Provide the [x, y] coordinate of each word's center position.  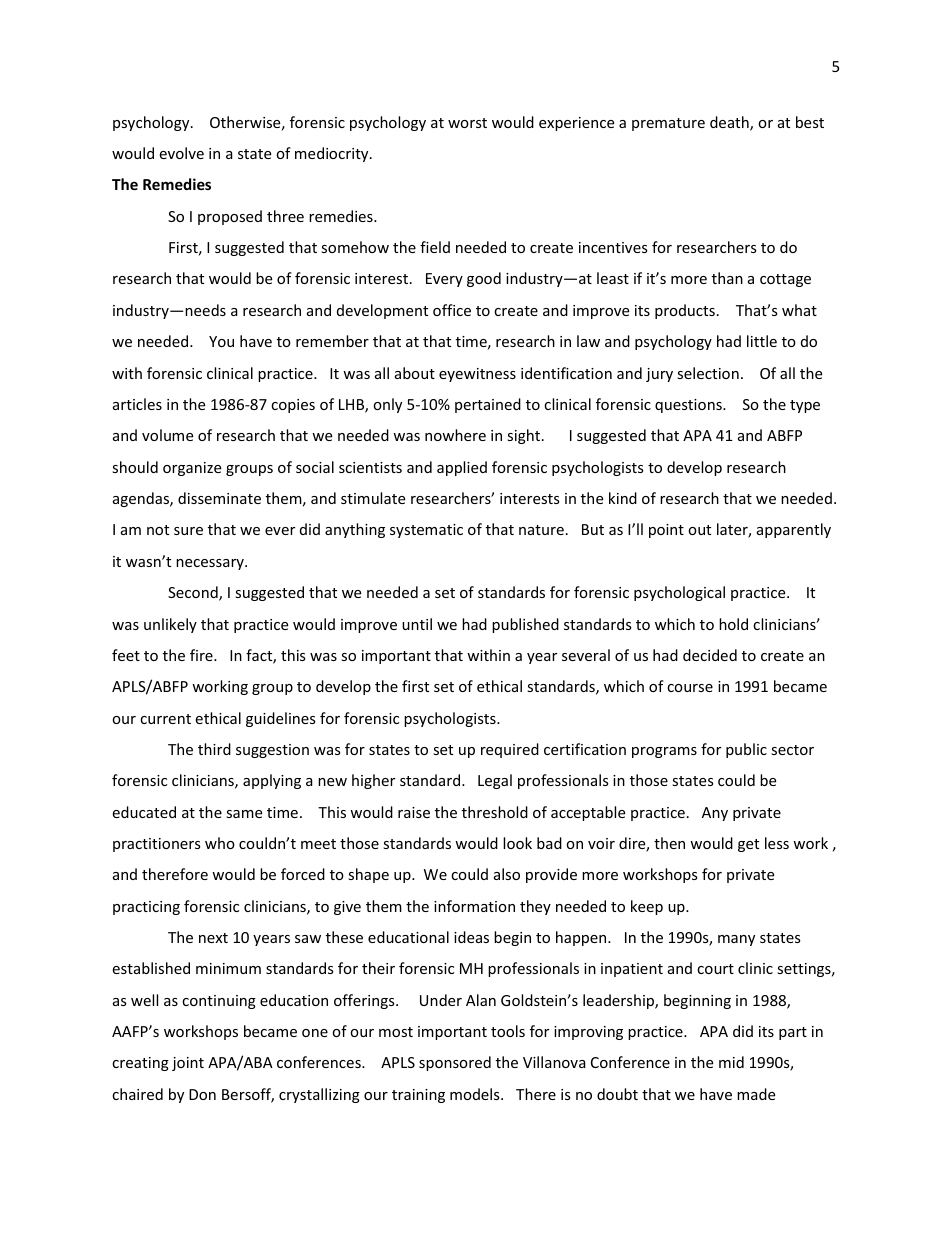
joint [188, 1064]
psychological [679, 593]
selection [708, 373]
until [417, 624]
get [748, 845]
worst [467, 123]
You [221, 341]
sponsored [455, 1063]
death [730, 123]
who [220, 843]
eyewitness [477, 375]
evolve [181, 153]
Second [194, 593]
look [517, 843]
